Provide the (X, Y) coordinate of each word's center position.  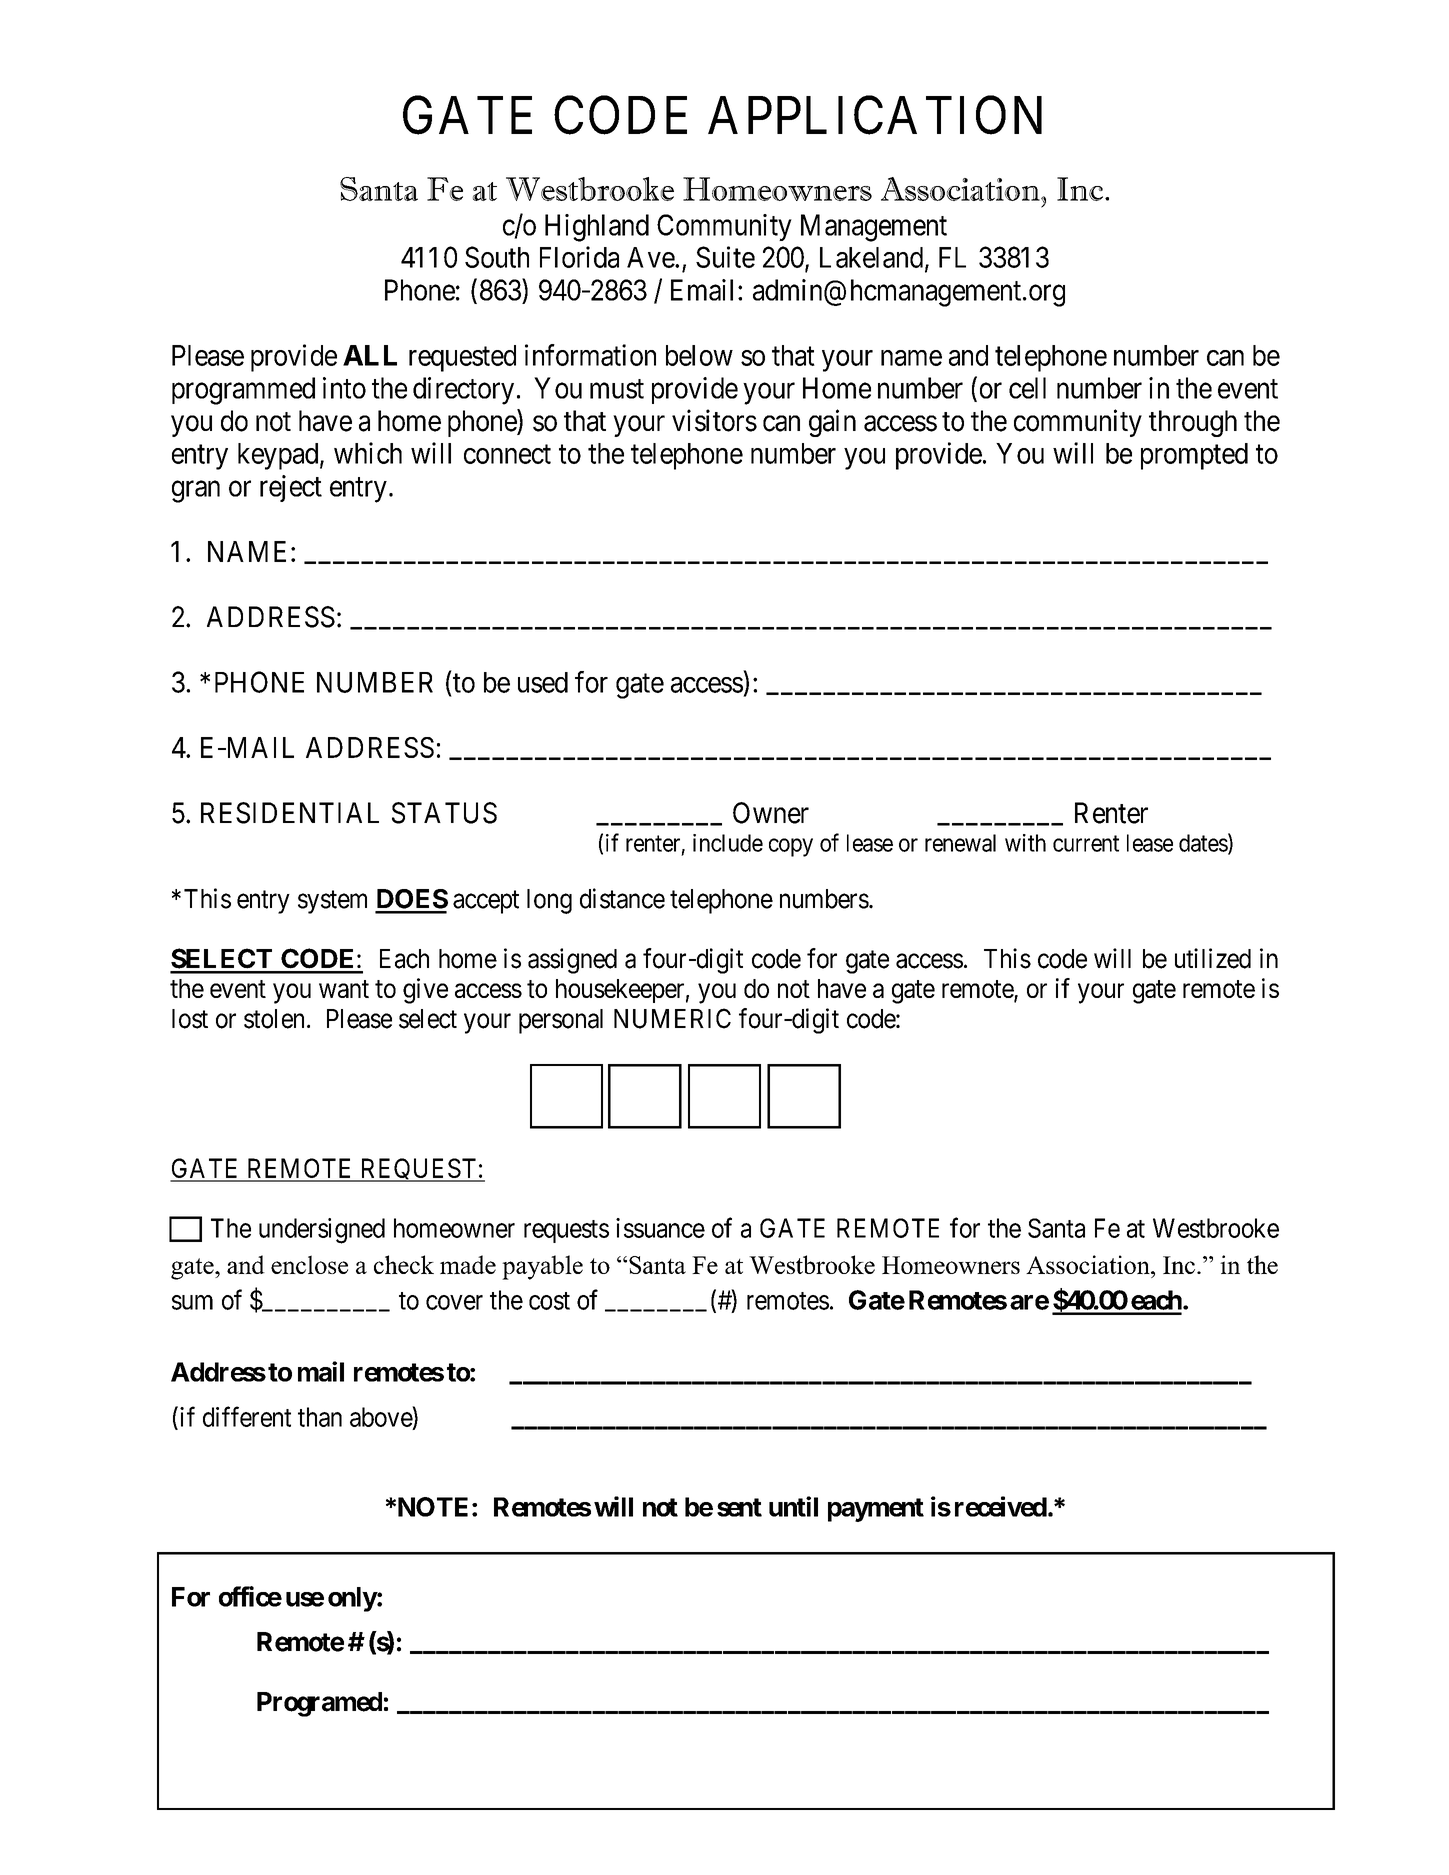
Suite (725, 257)
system (332, 902)
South (497, 257)
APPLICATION (875, 115)
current (1086, 843)
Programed (319, 1704)
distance (622, 898)
